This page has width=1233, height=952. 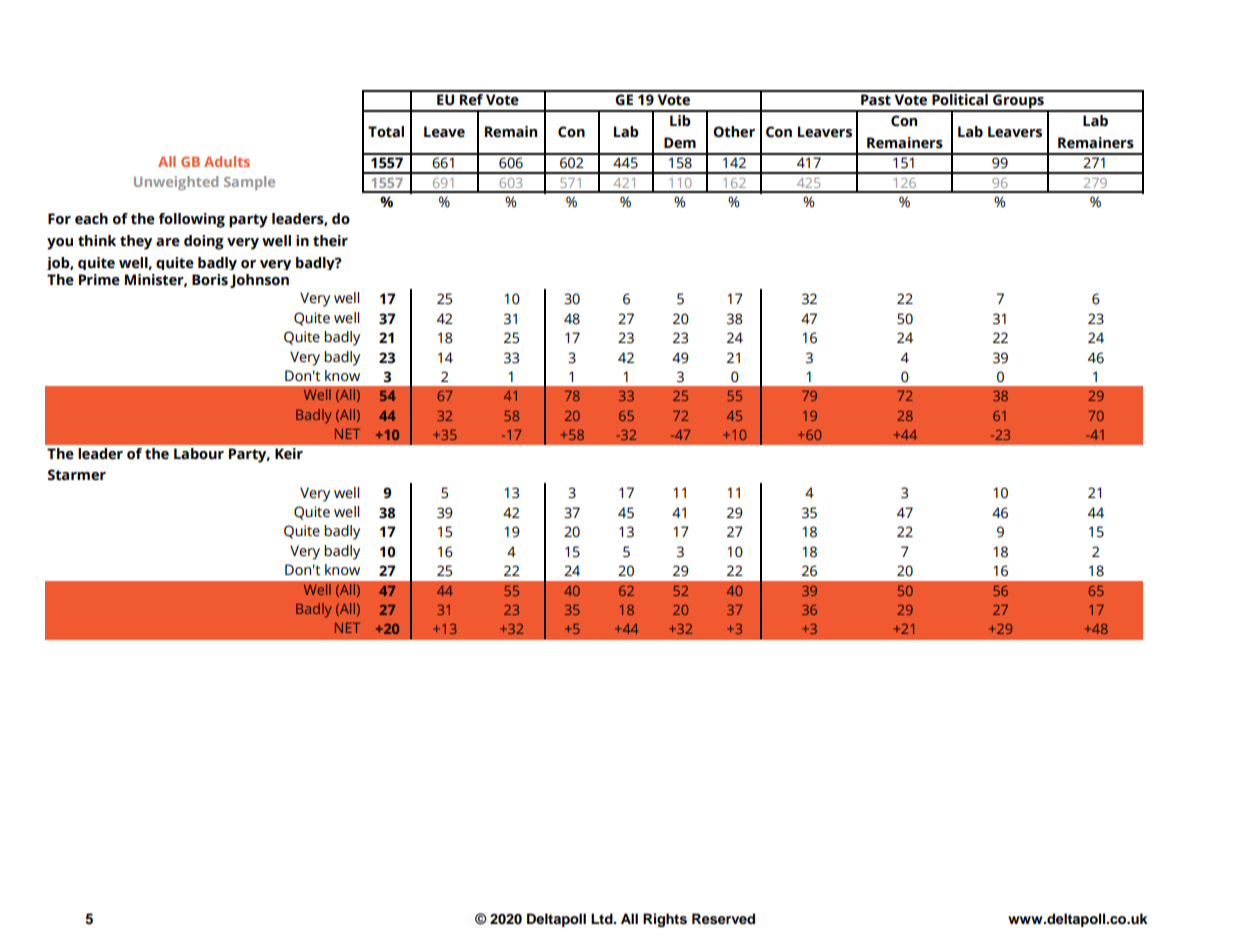 I want to click on Total, so click(x=386, y=132).
